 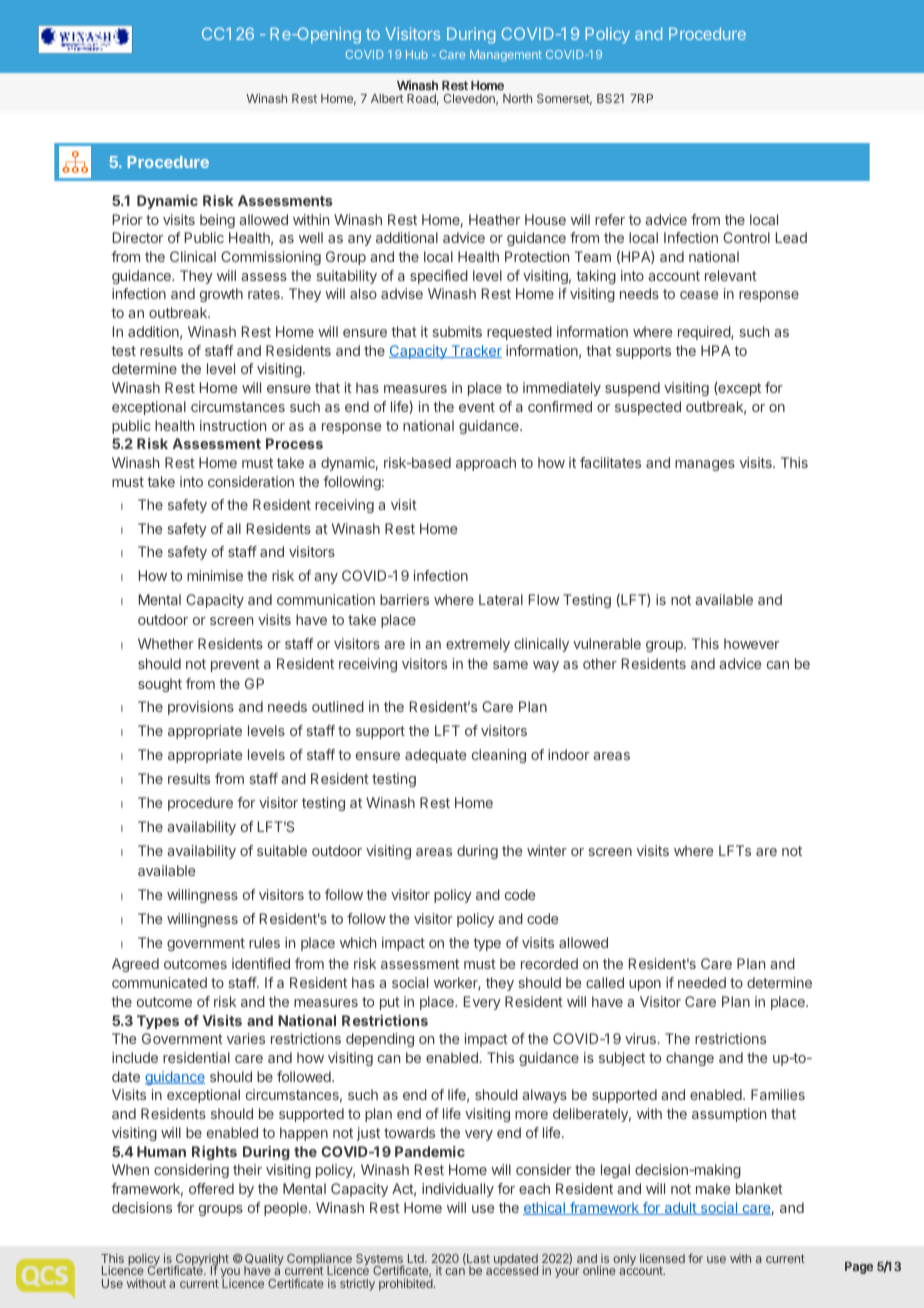 I want to click on ethical, so click(x=545, y=1208).
